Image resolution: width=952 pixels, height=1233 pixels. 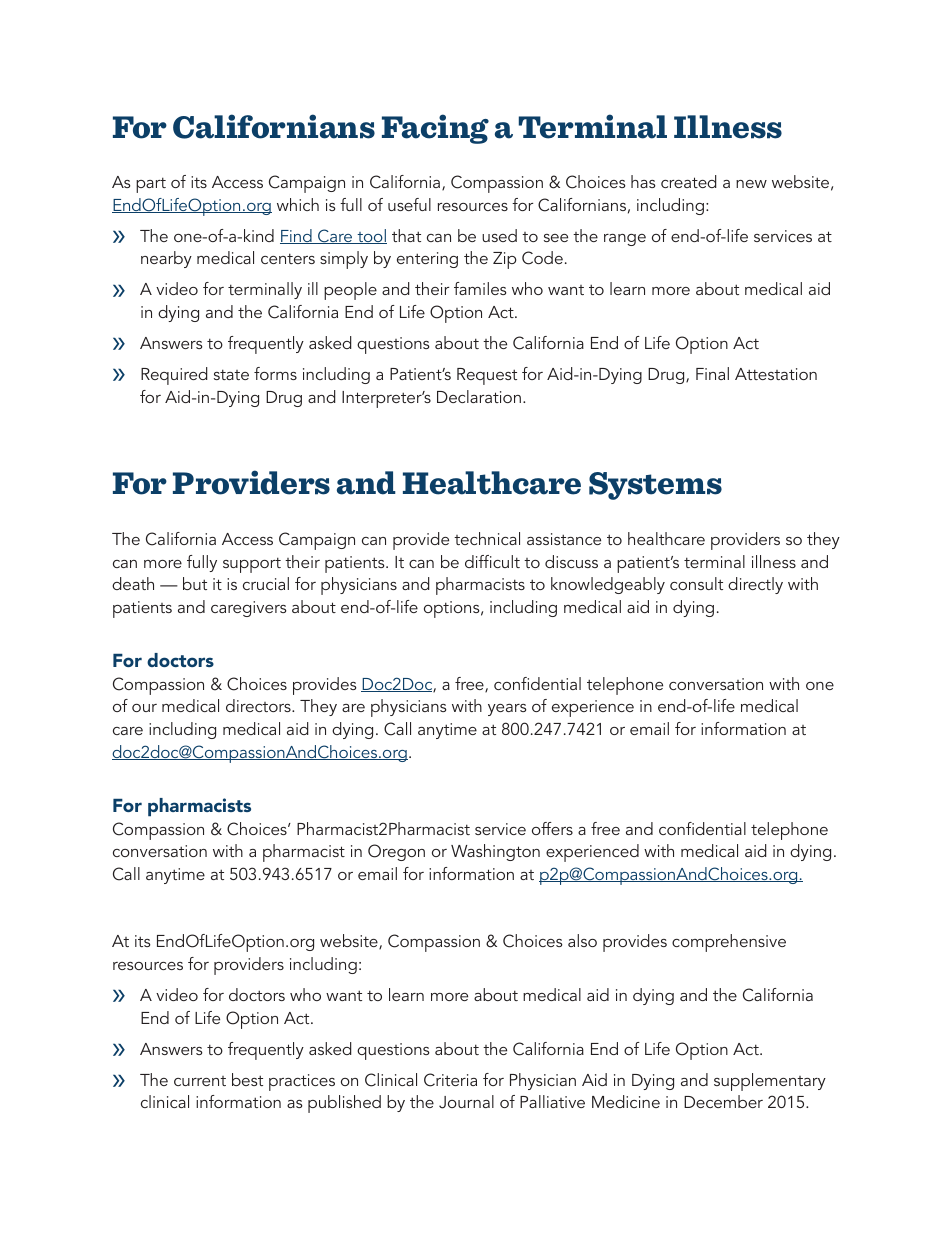 I want to click on Systems, so click(x=655, y=486).
